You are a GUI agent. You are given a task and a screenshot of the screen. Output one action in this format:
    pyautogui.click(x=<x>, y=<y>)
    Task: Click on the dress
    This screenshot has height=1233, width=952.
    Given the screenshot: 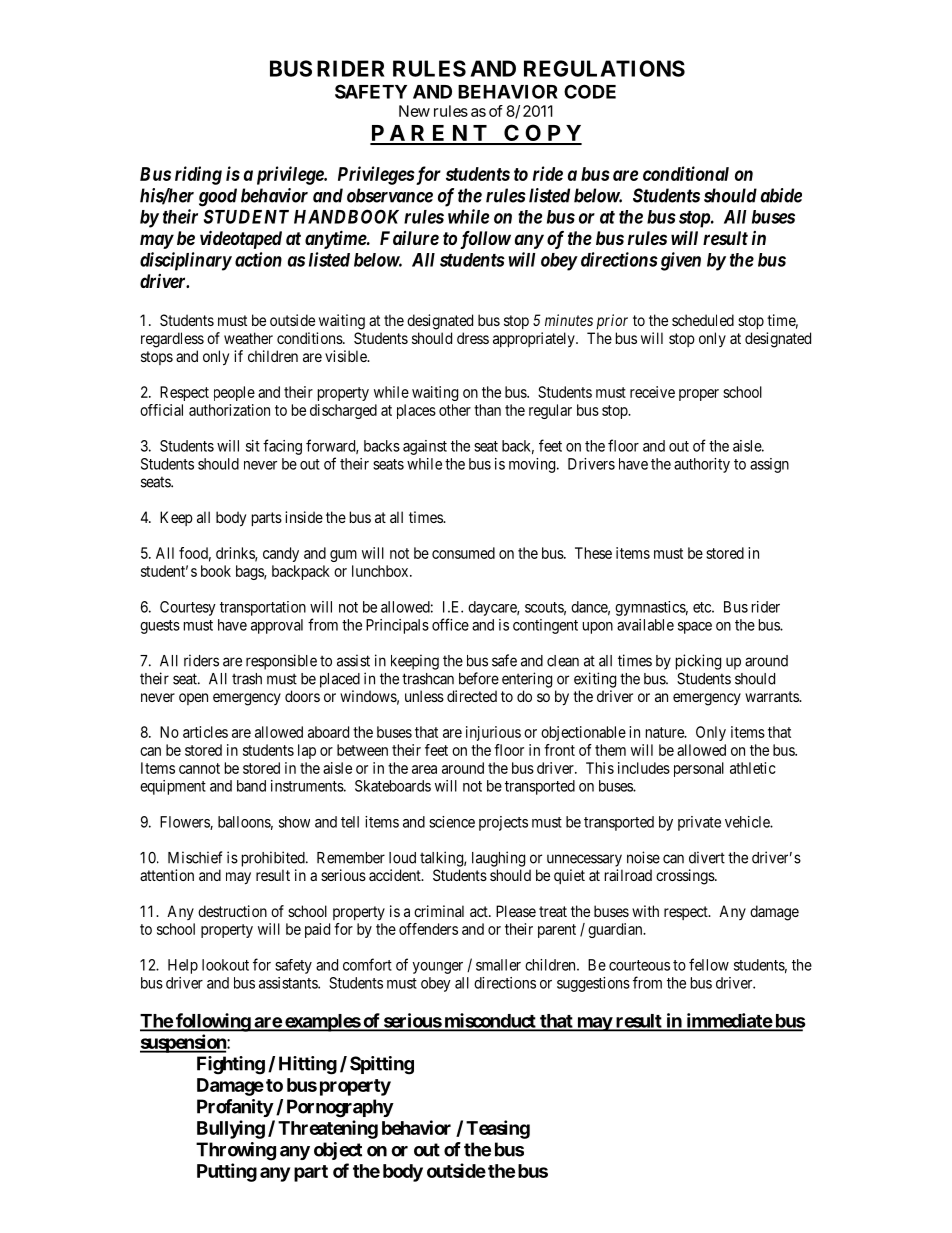 What is the action you would take?
    pyautogui.click(x=473, y=338)
